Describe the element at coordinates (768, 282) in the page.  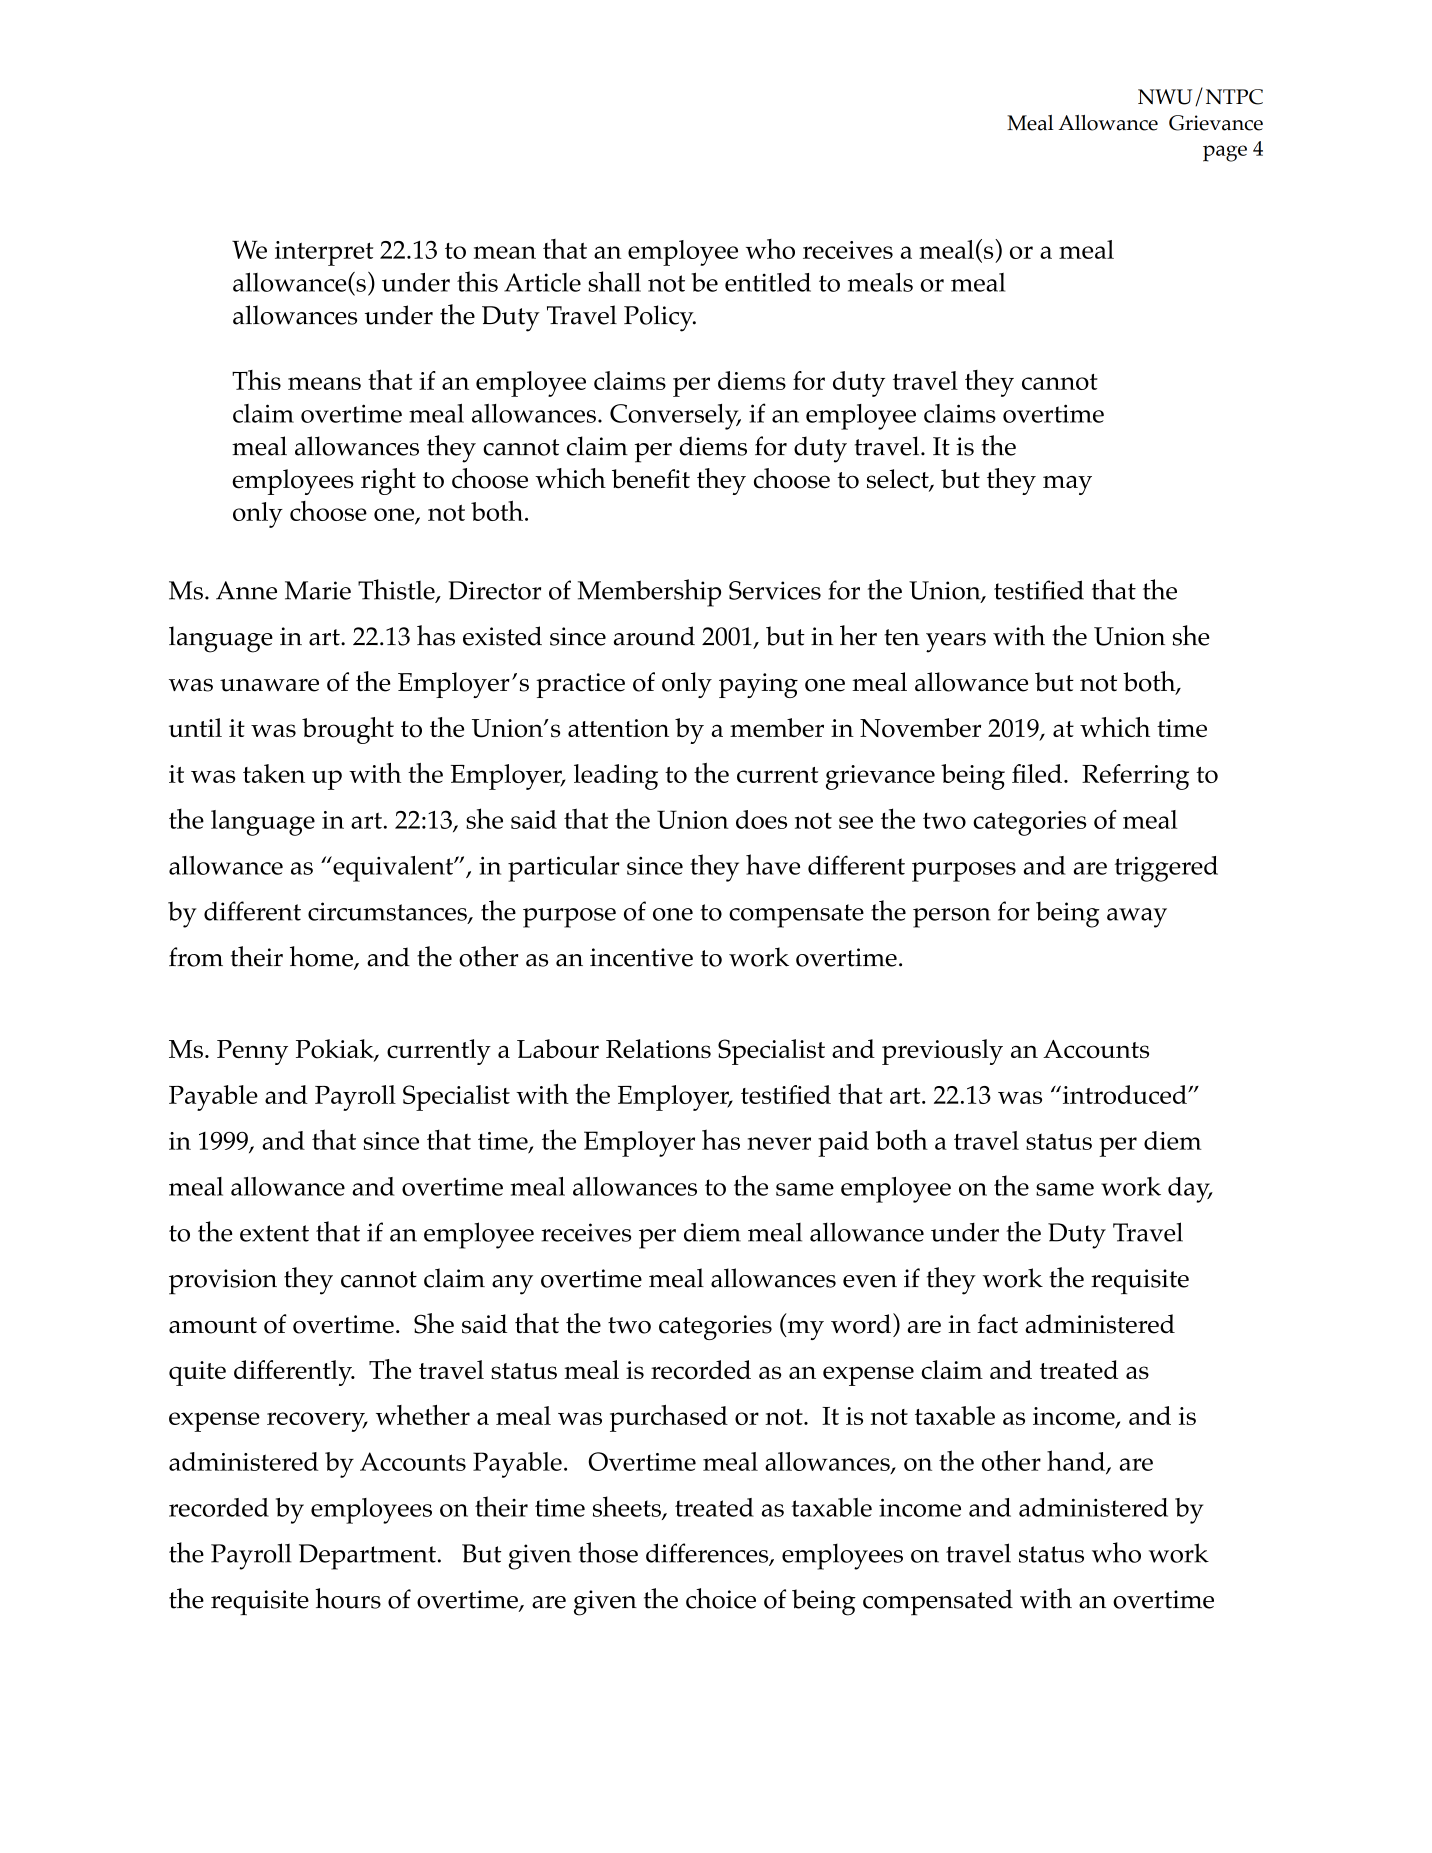
I see `entitled` at that location.
